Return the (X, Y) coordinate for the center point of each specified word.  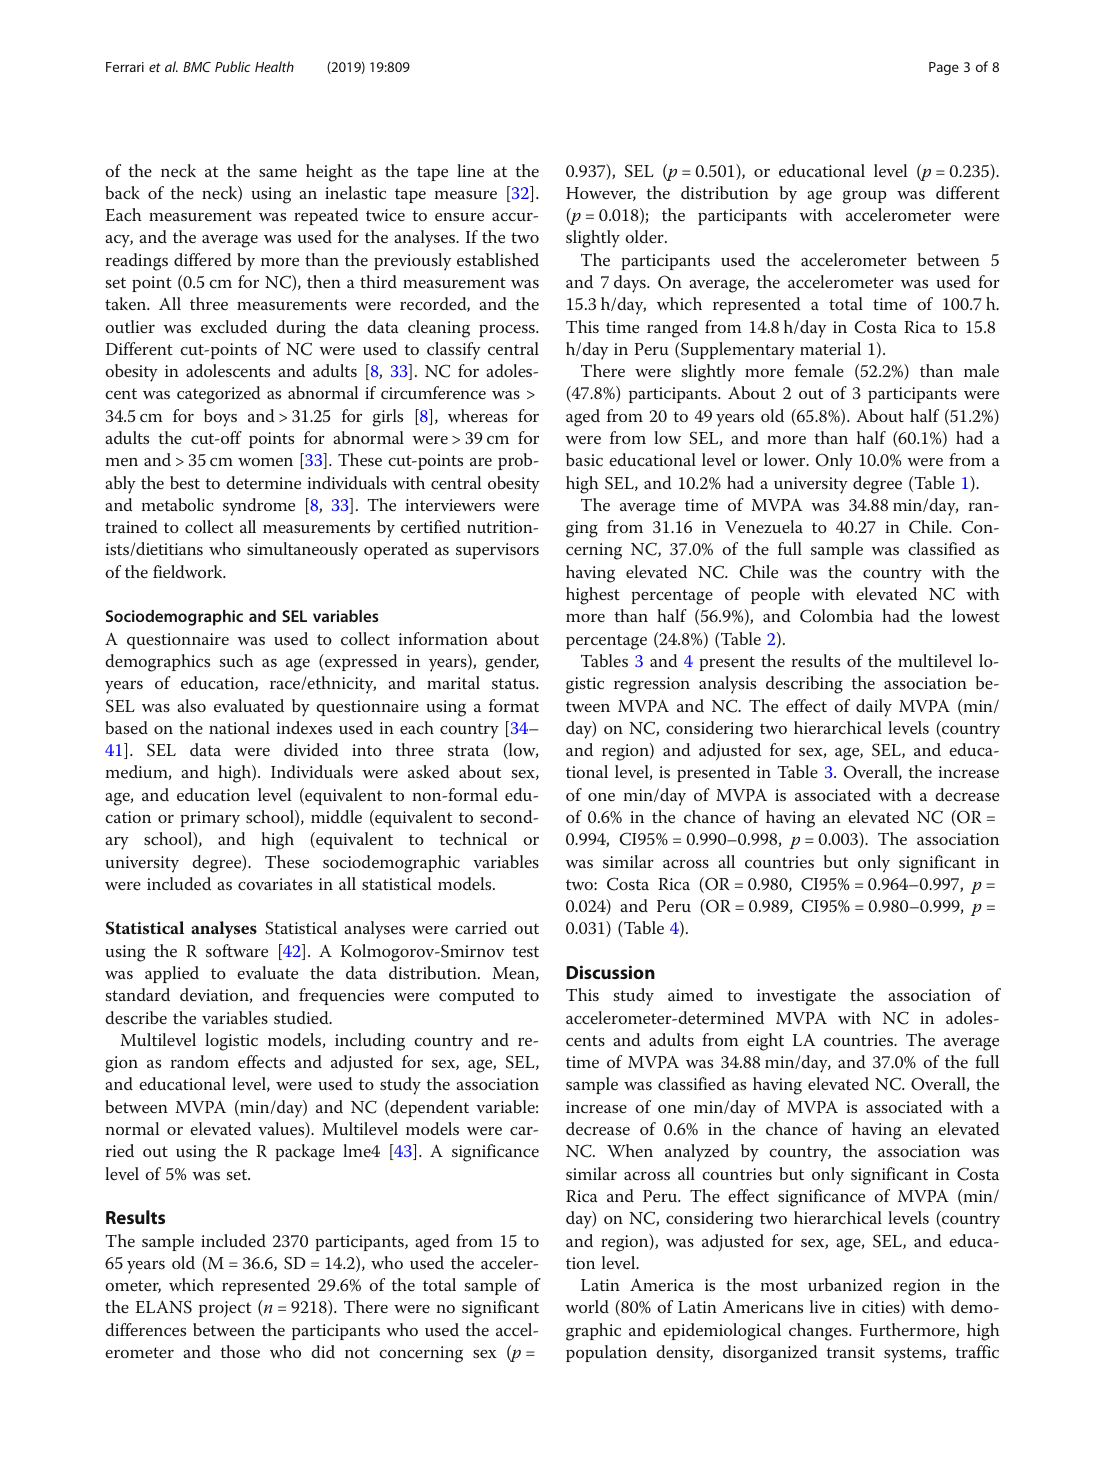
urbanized (845, 1284)
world (587, 1306)
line (470, 170)
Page (944, 68)
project (225, 1309)
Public (233, 66)
